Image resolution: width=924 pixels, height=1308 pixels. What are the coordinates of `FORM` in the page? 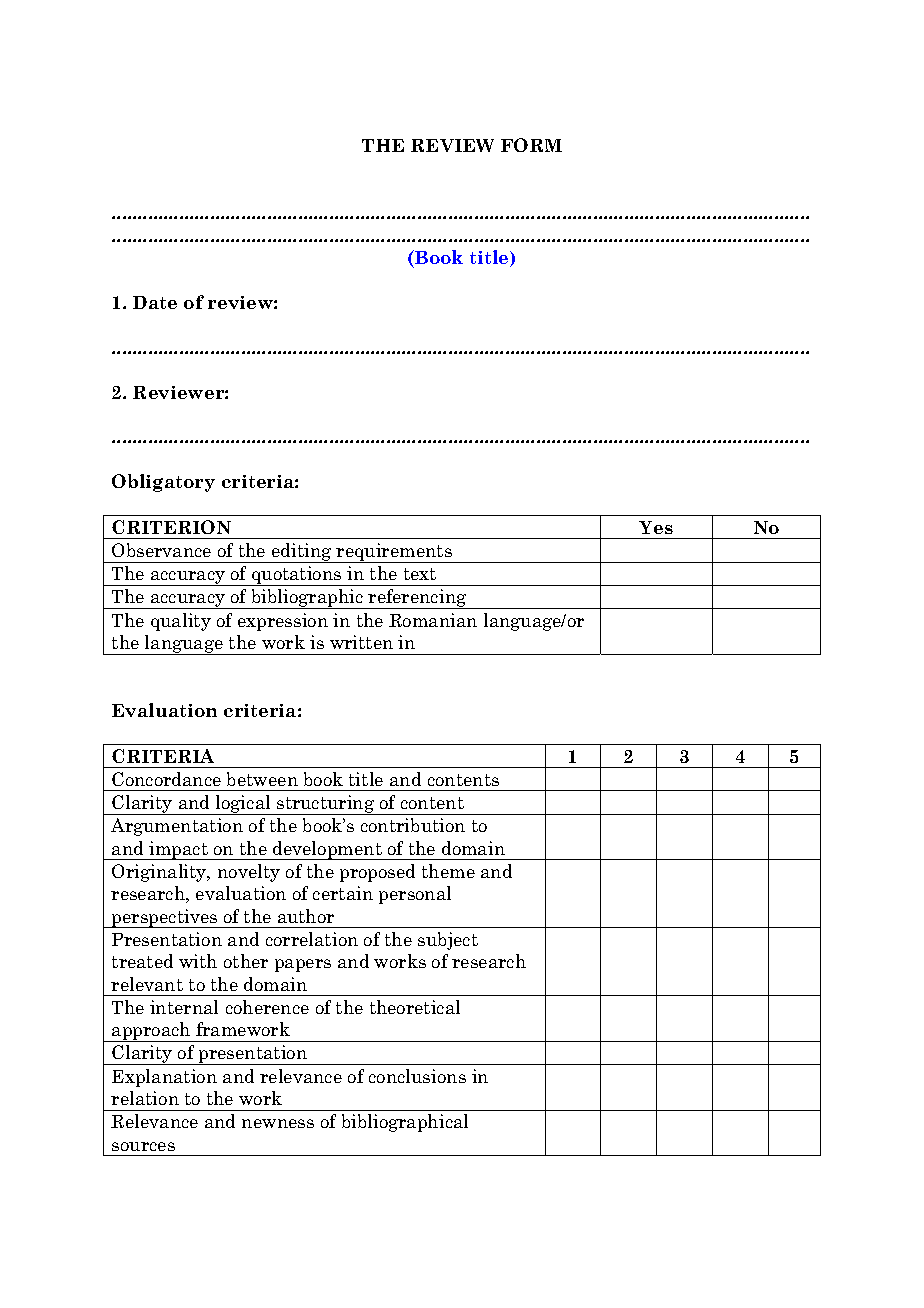 It's located at (531, 145).
